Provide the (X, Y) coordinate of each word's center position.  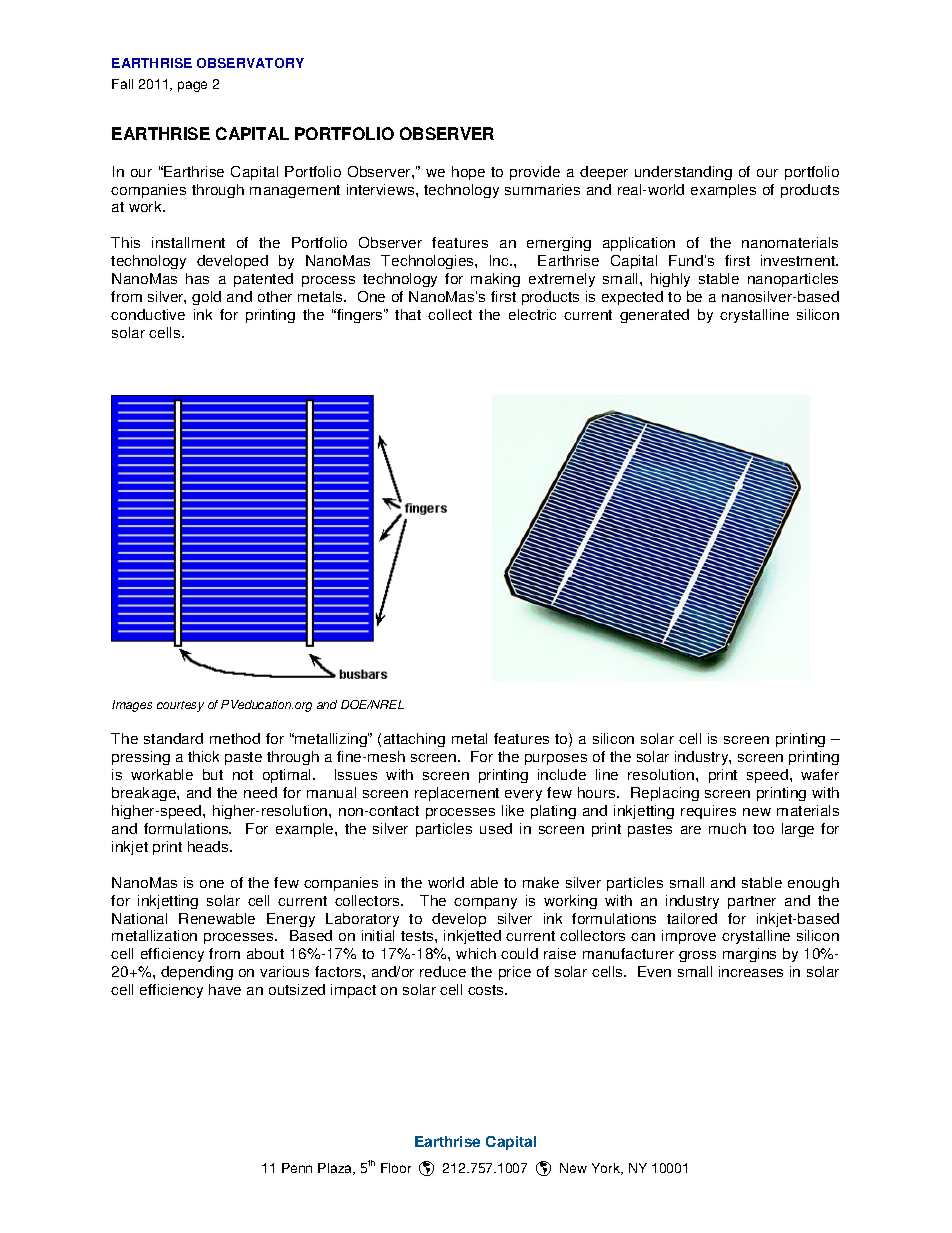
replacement (457, 794)
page (192, 86)
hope (468, 173)
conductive (148, 314)
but (213, 774)
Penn (297, 1168)
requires (708, 812)
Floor (396, 1168)
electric (532, 314)
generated (654, 316)
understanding (683, 173)
